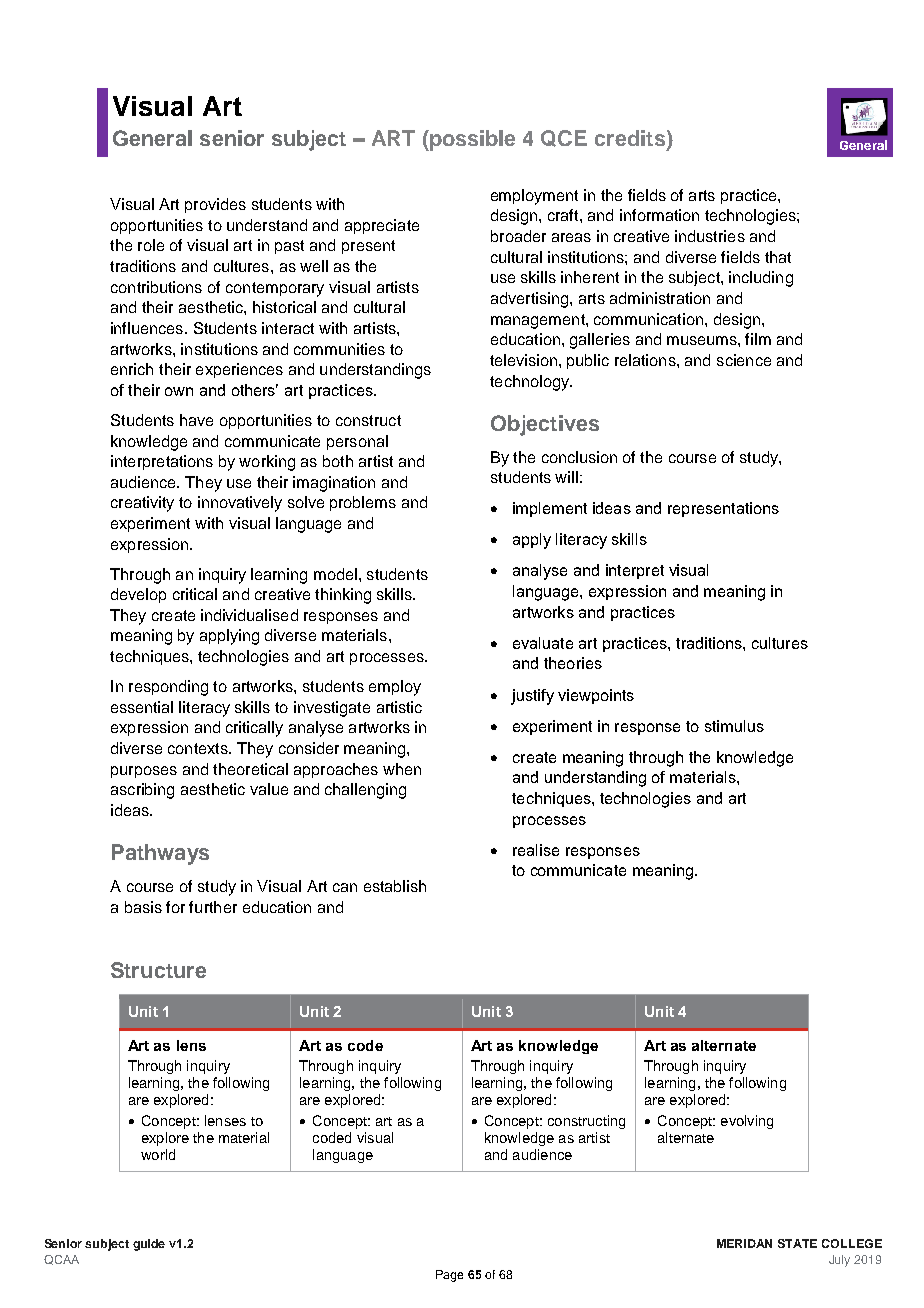 The width and height of the page is (924, 1308). What do you see at coordinates (734, 726) in the page?
I see `stimulus` at bounding box center [734, 726].
